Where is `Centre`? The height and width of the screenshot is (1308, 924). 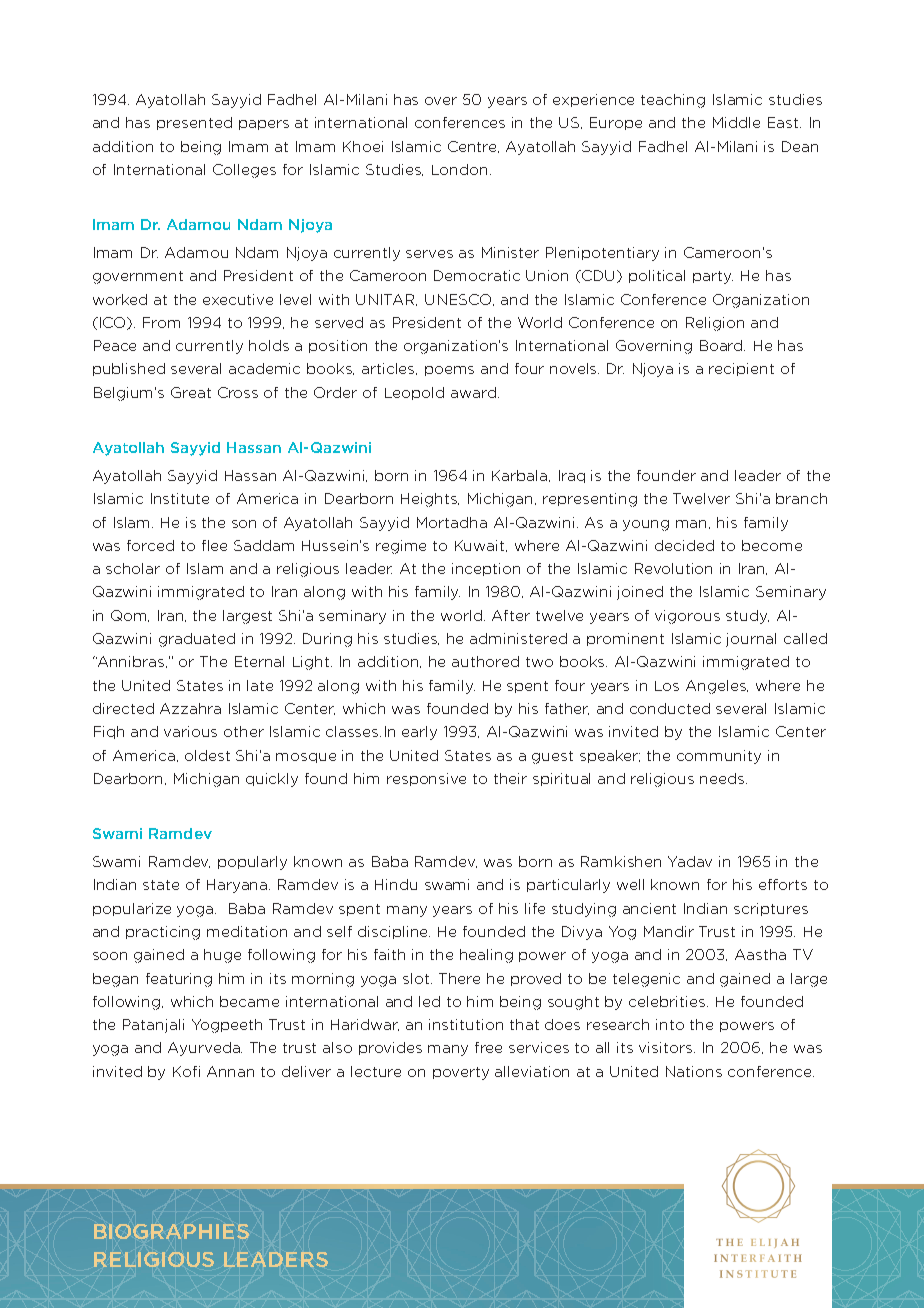 Centre is located at coordinates (473, 147).
